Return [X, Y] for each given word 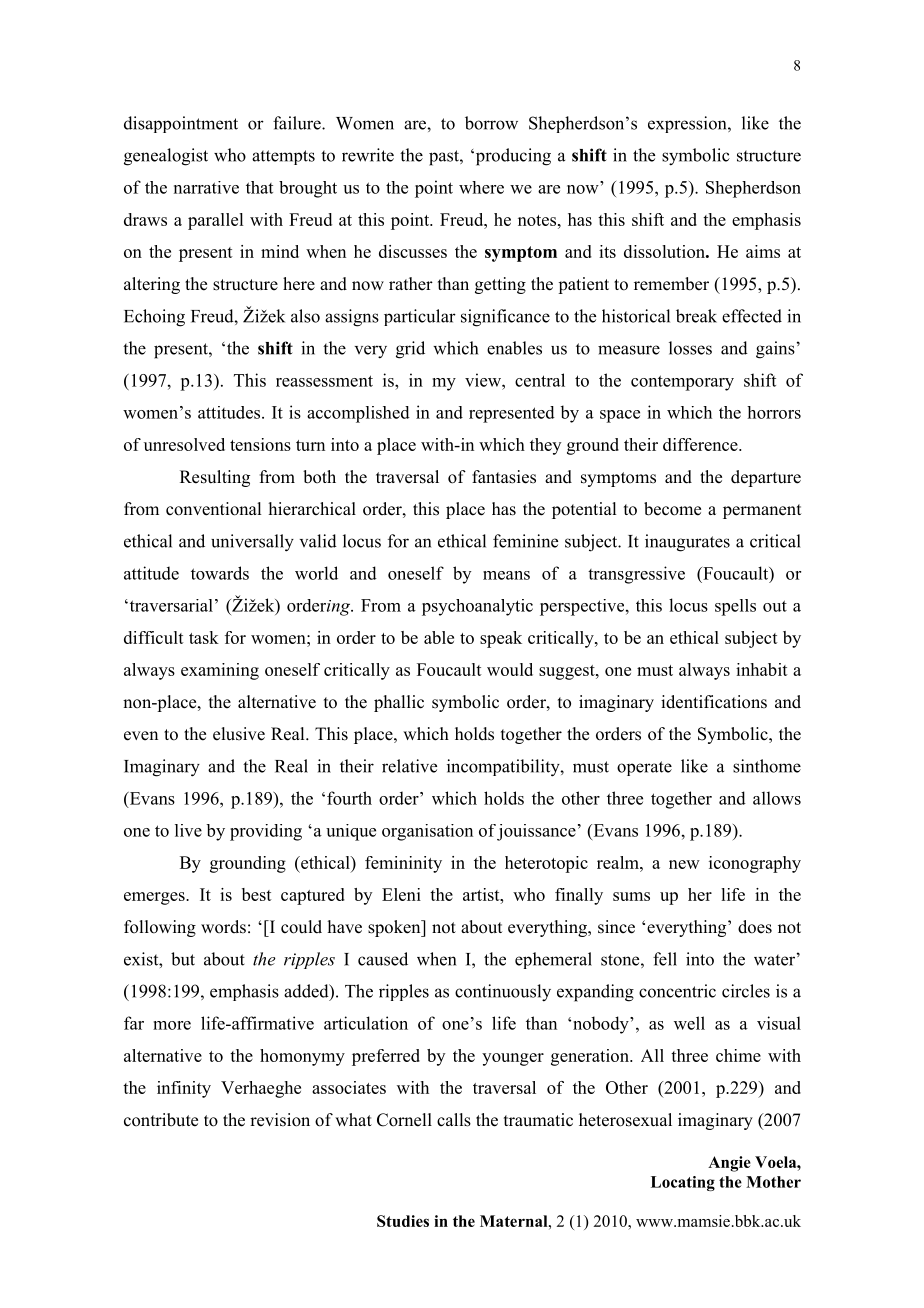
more [172, 1025]
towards [220, 573]
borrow [491, 123]
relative [409, 766]
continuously [503, 993]
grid [410, 350]
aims [763, 251]
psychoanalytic [477, 607]
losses [690, 348]
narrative [206, 187]
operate [644, 768]
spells [735, 607]
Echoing [154, 318]
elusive [239, 734]
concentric [677, 991]
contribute [161, 1120]
